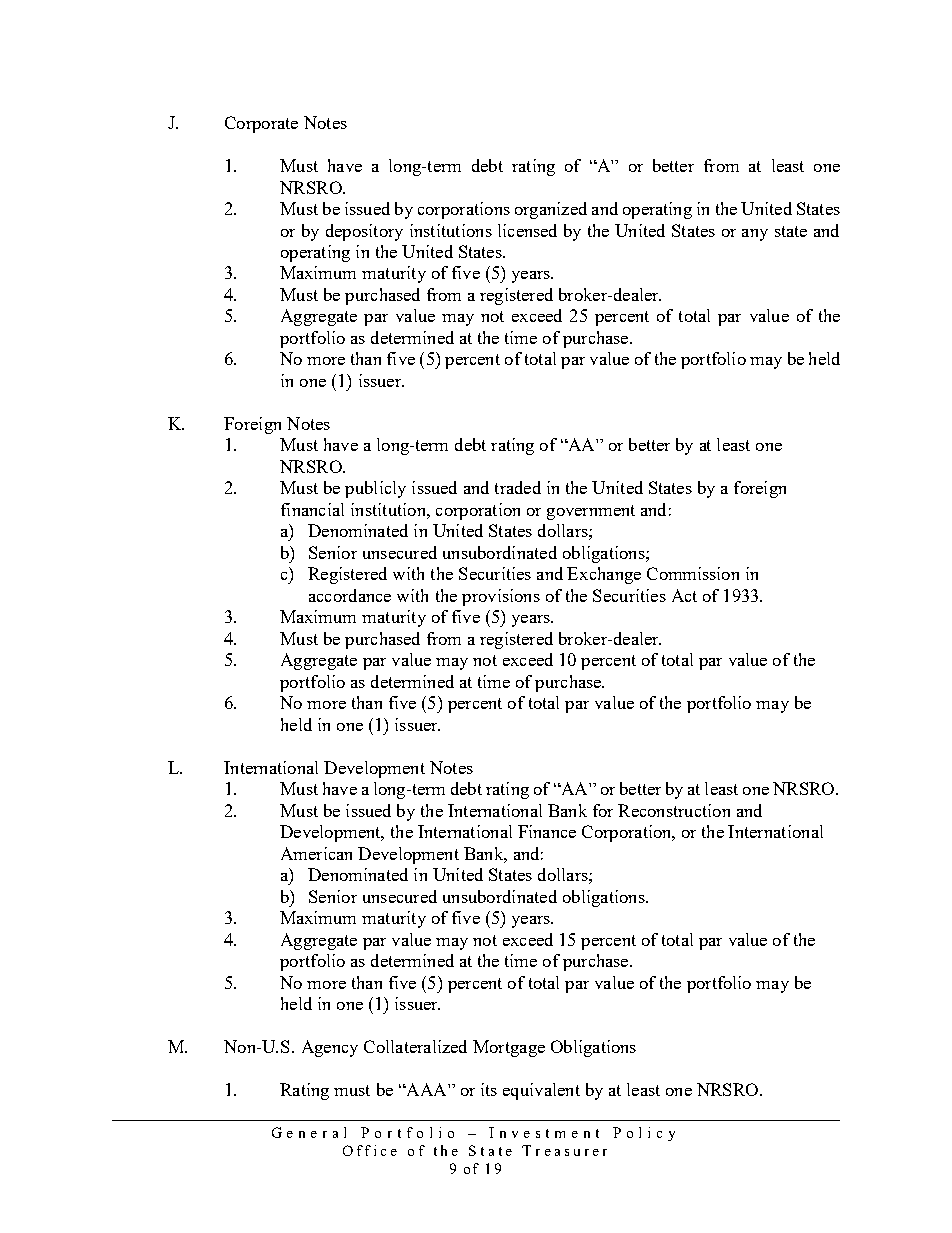 This screenshot has width=952, height=1233. What do you see at coordinates (312, 509) in the screenshot?
I see `financial` at bounding box center [312, 509].
